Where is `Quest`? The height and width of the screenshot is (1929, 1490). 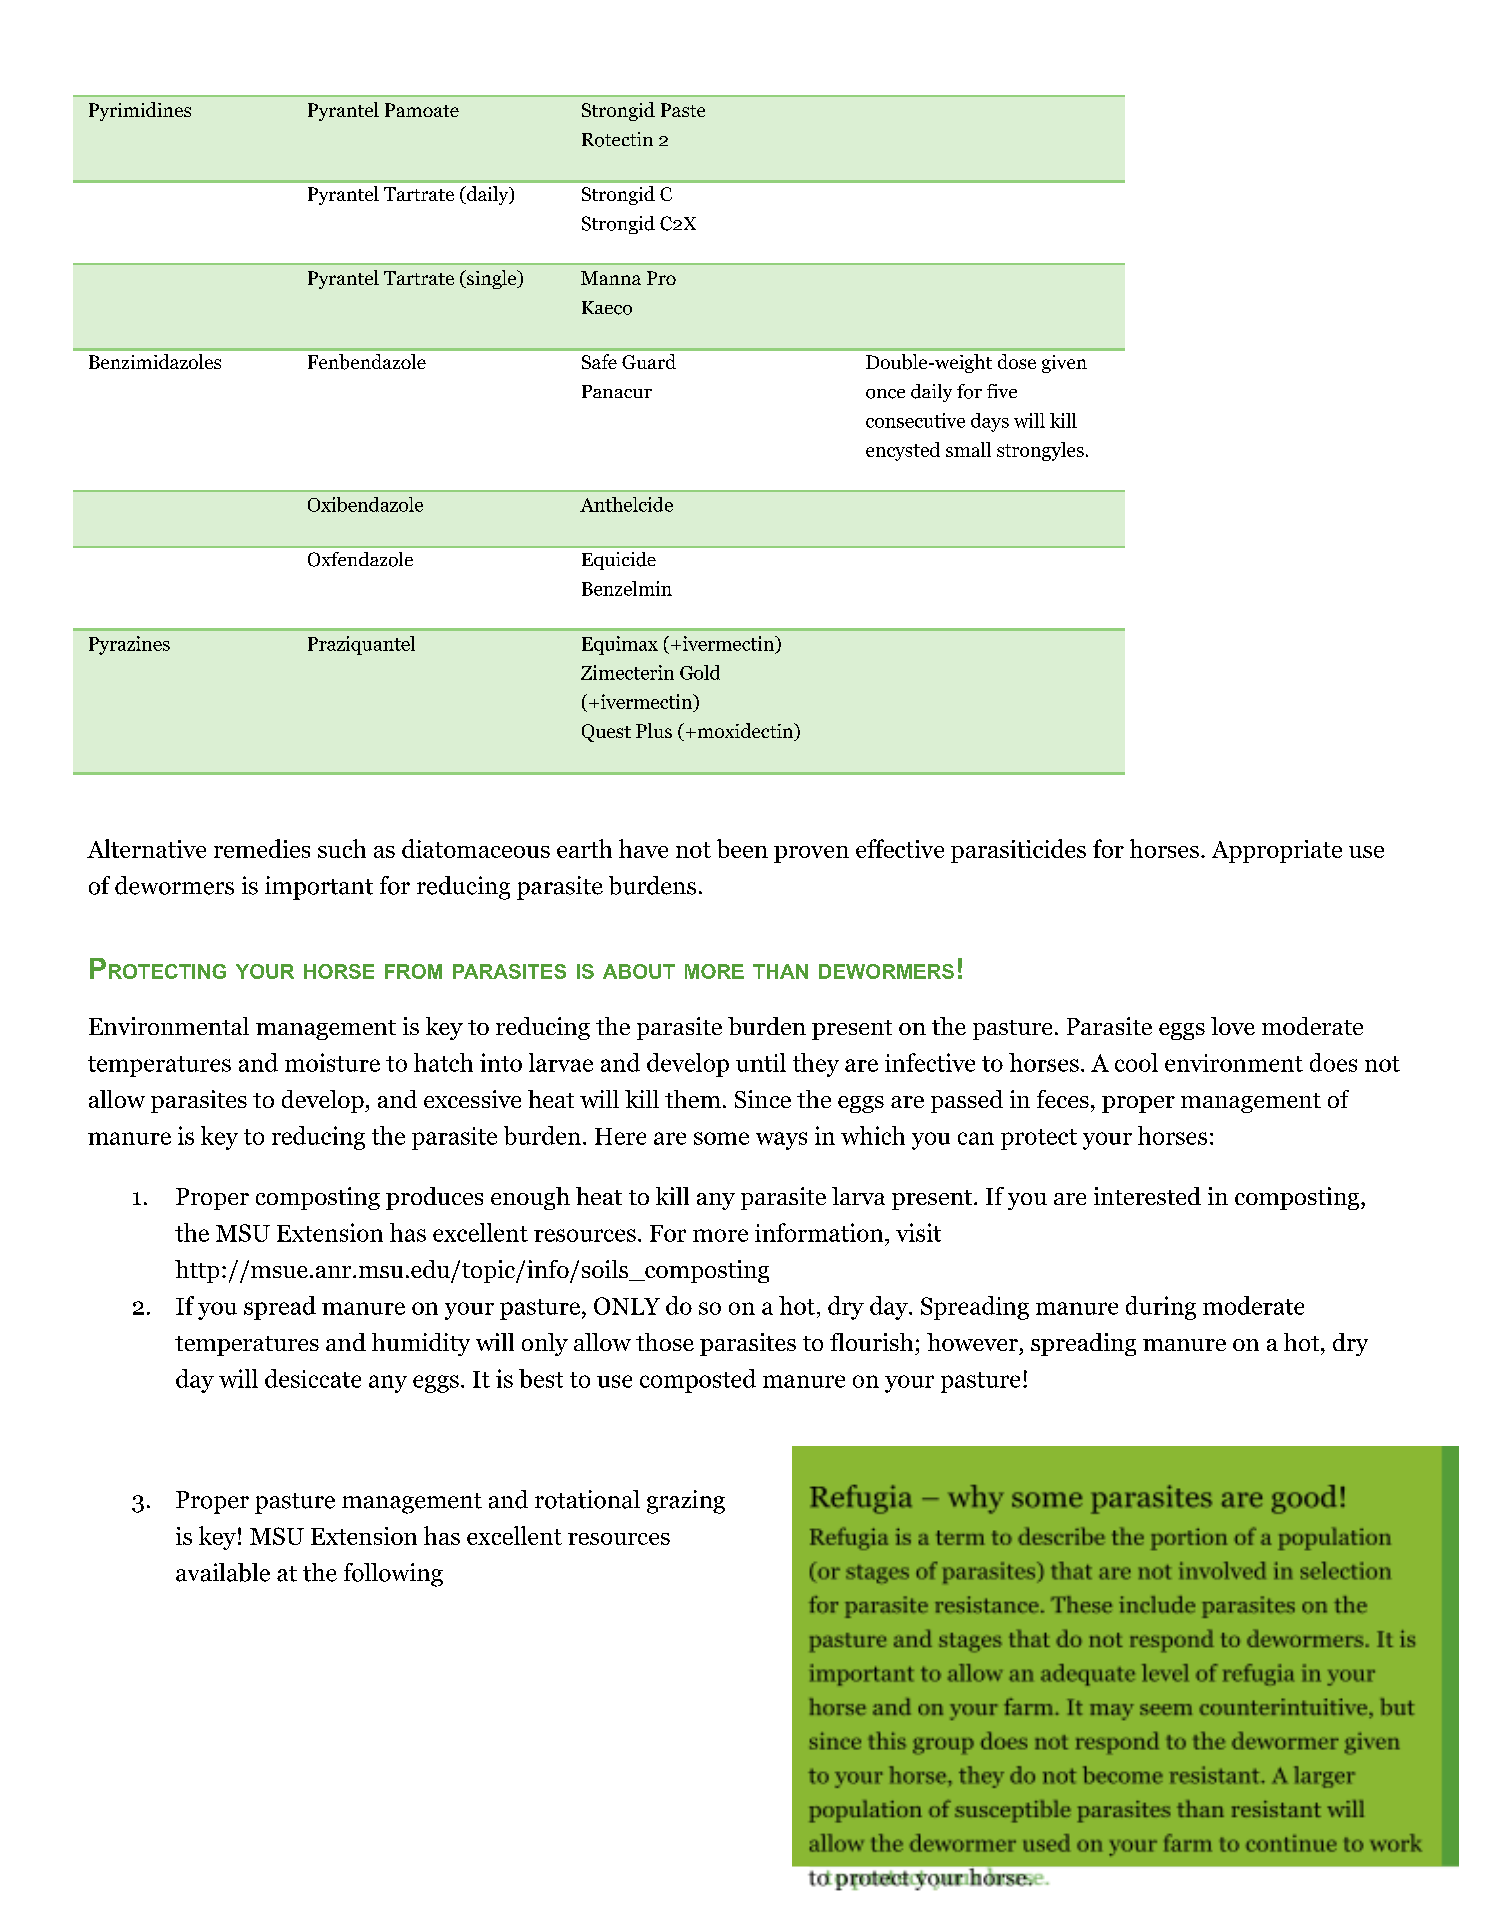
Quest is located at coordinates (606, 733).
